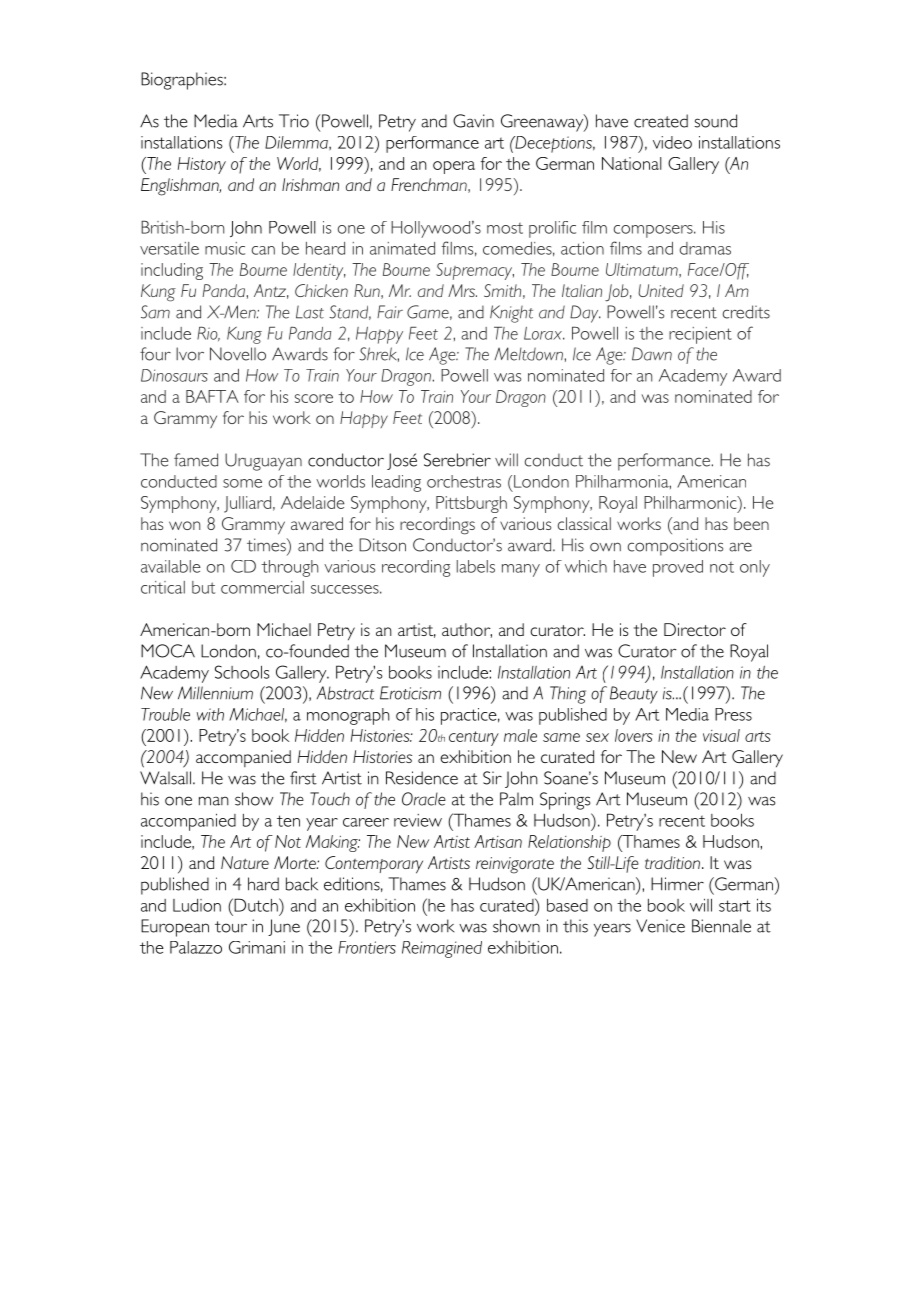 Image resolution: width=924 pixels, height=1308 pixels. I want to click on video, so click(672, 142).
